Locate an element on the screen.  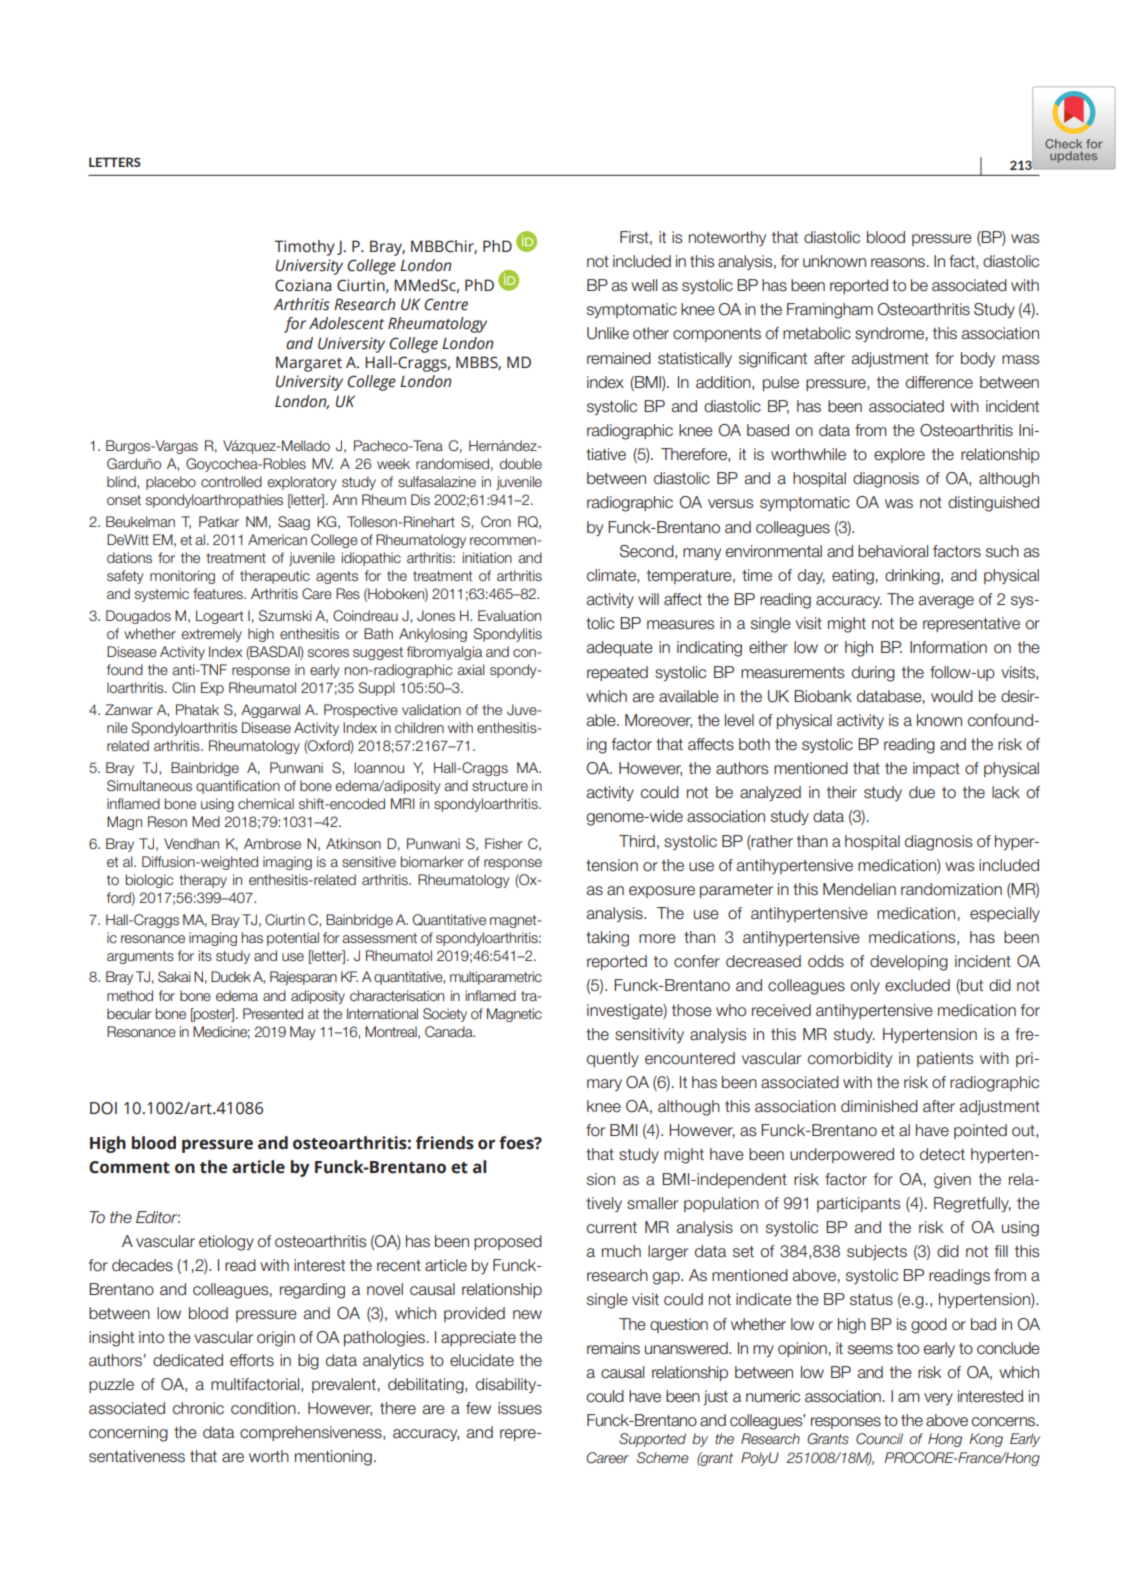
condition is located at coordinates (263, 1408).
